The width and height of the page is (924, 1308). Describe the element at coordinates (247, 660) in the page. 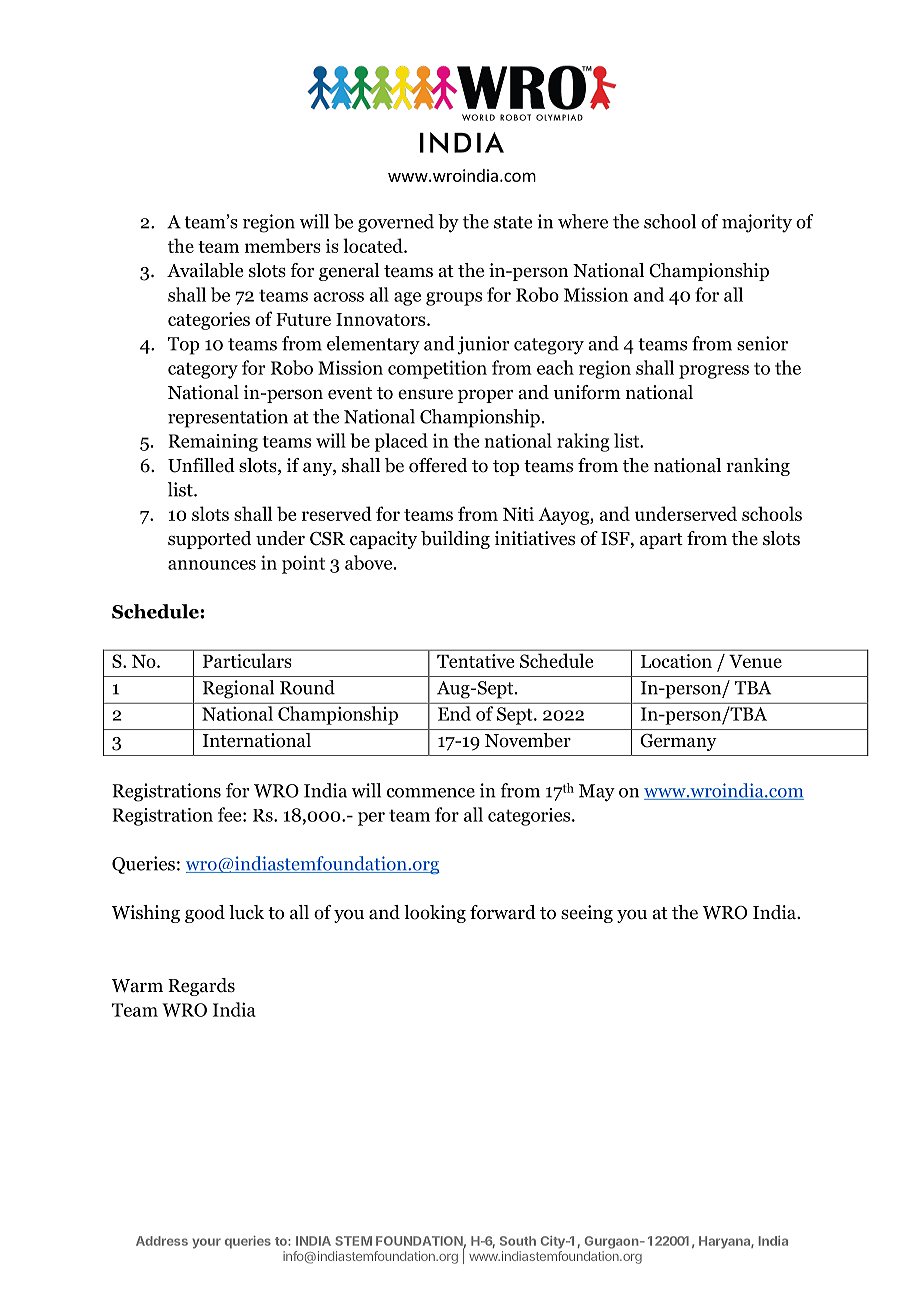

I see `Particulars` at that location.
